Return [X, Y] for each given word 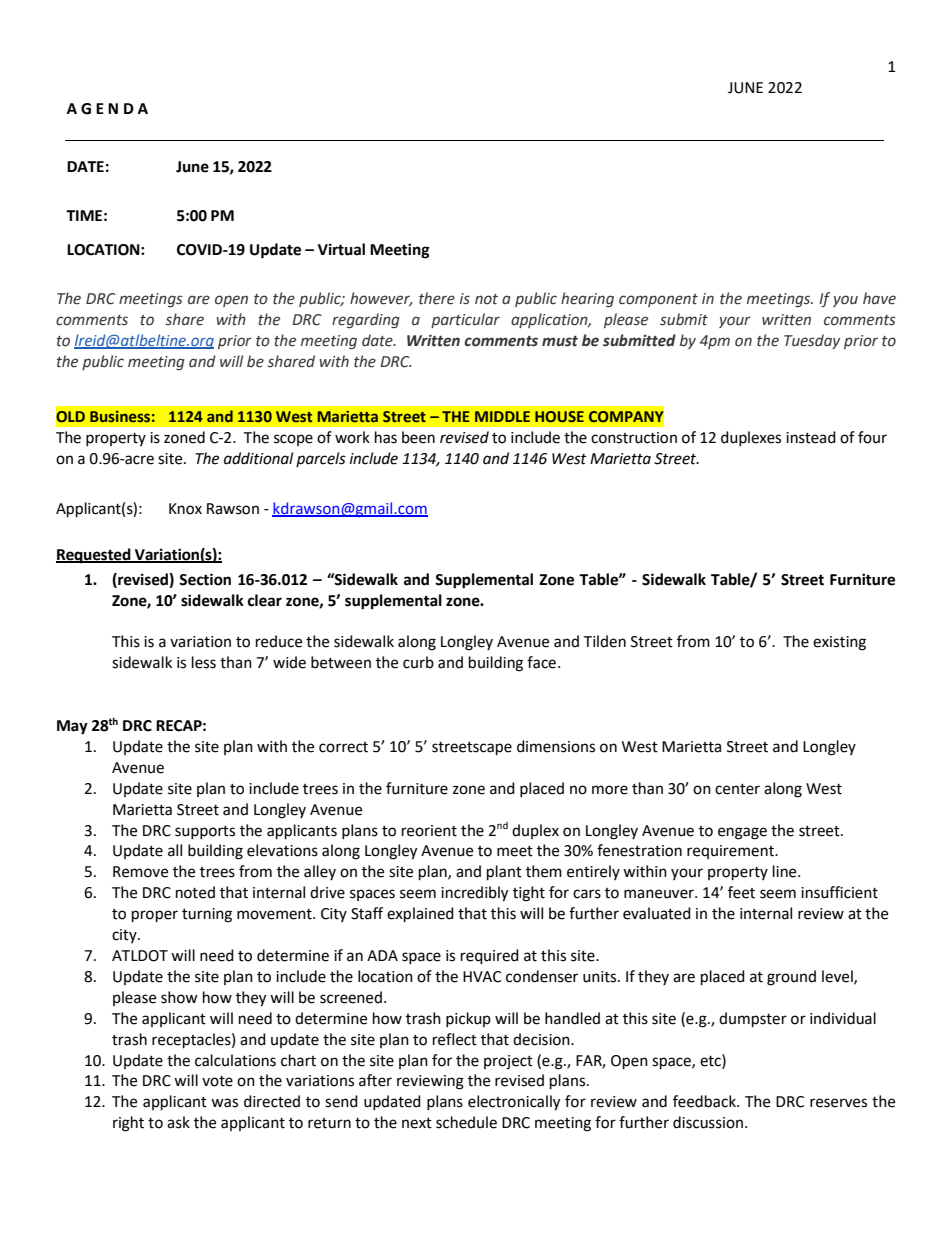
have [879, 298]
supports [205, 832]
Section [205, 579]
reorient [429, 831]
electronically [514, 1103]
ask [178, 1122]
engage [742, 833]
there [437, 298]
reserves [838, 1103]
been [418, 437]
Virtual [341, 249]
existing [839, 643]
